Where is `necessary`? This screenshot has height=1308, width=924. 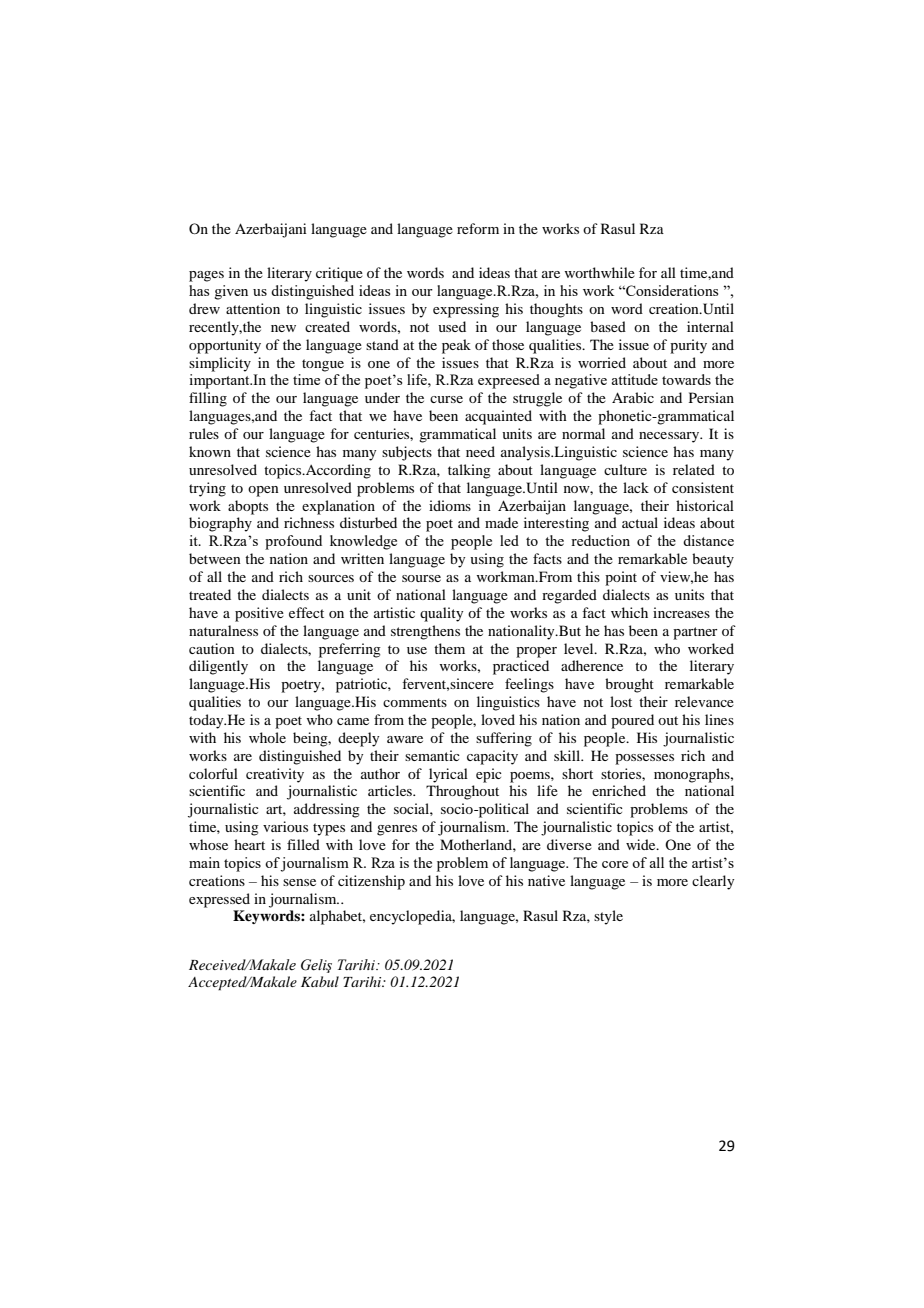 necessary is located at coordinates (670, 437).
